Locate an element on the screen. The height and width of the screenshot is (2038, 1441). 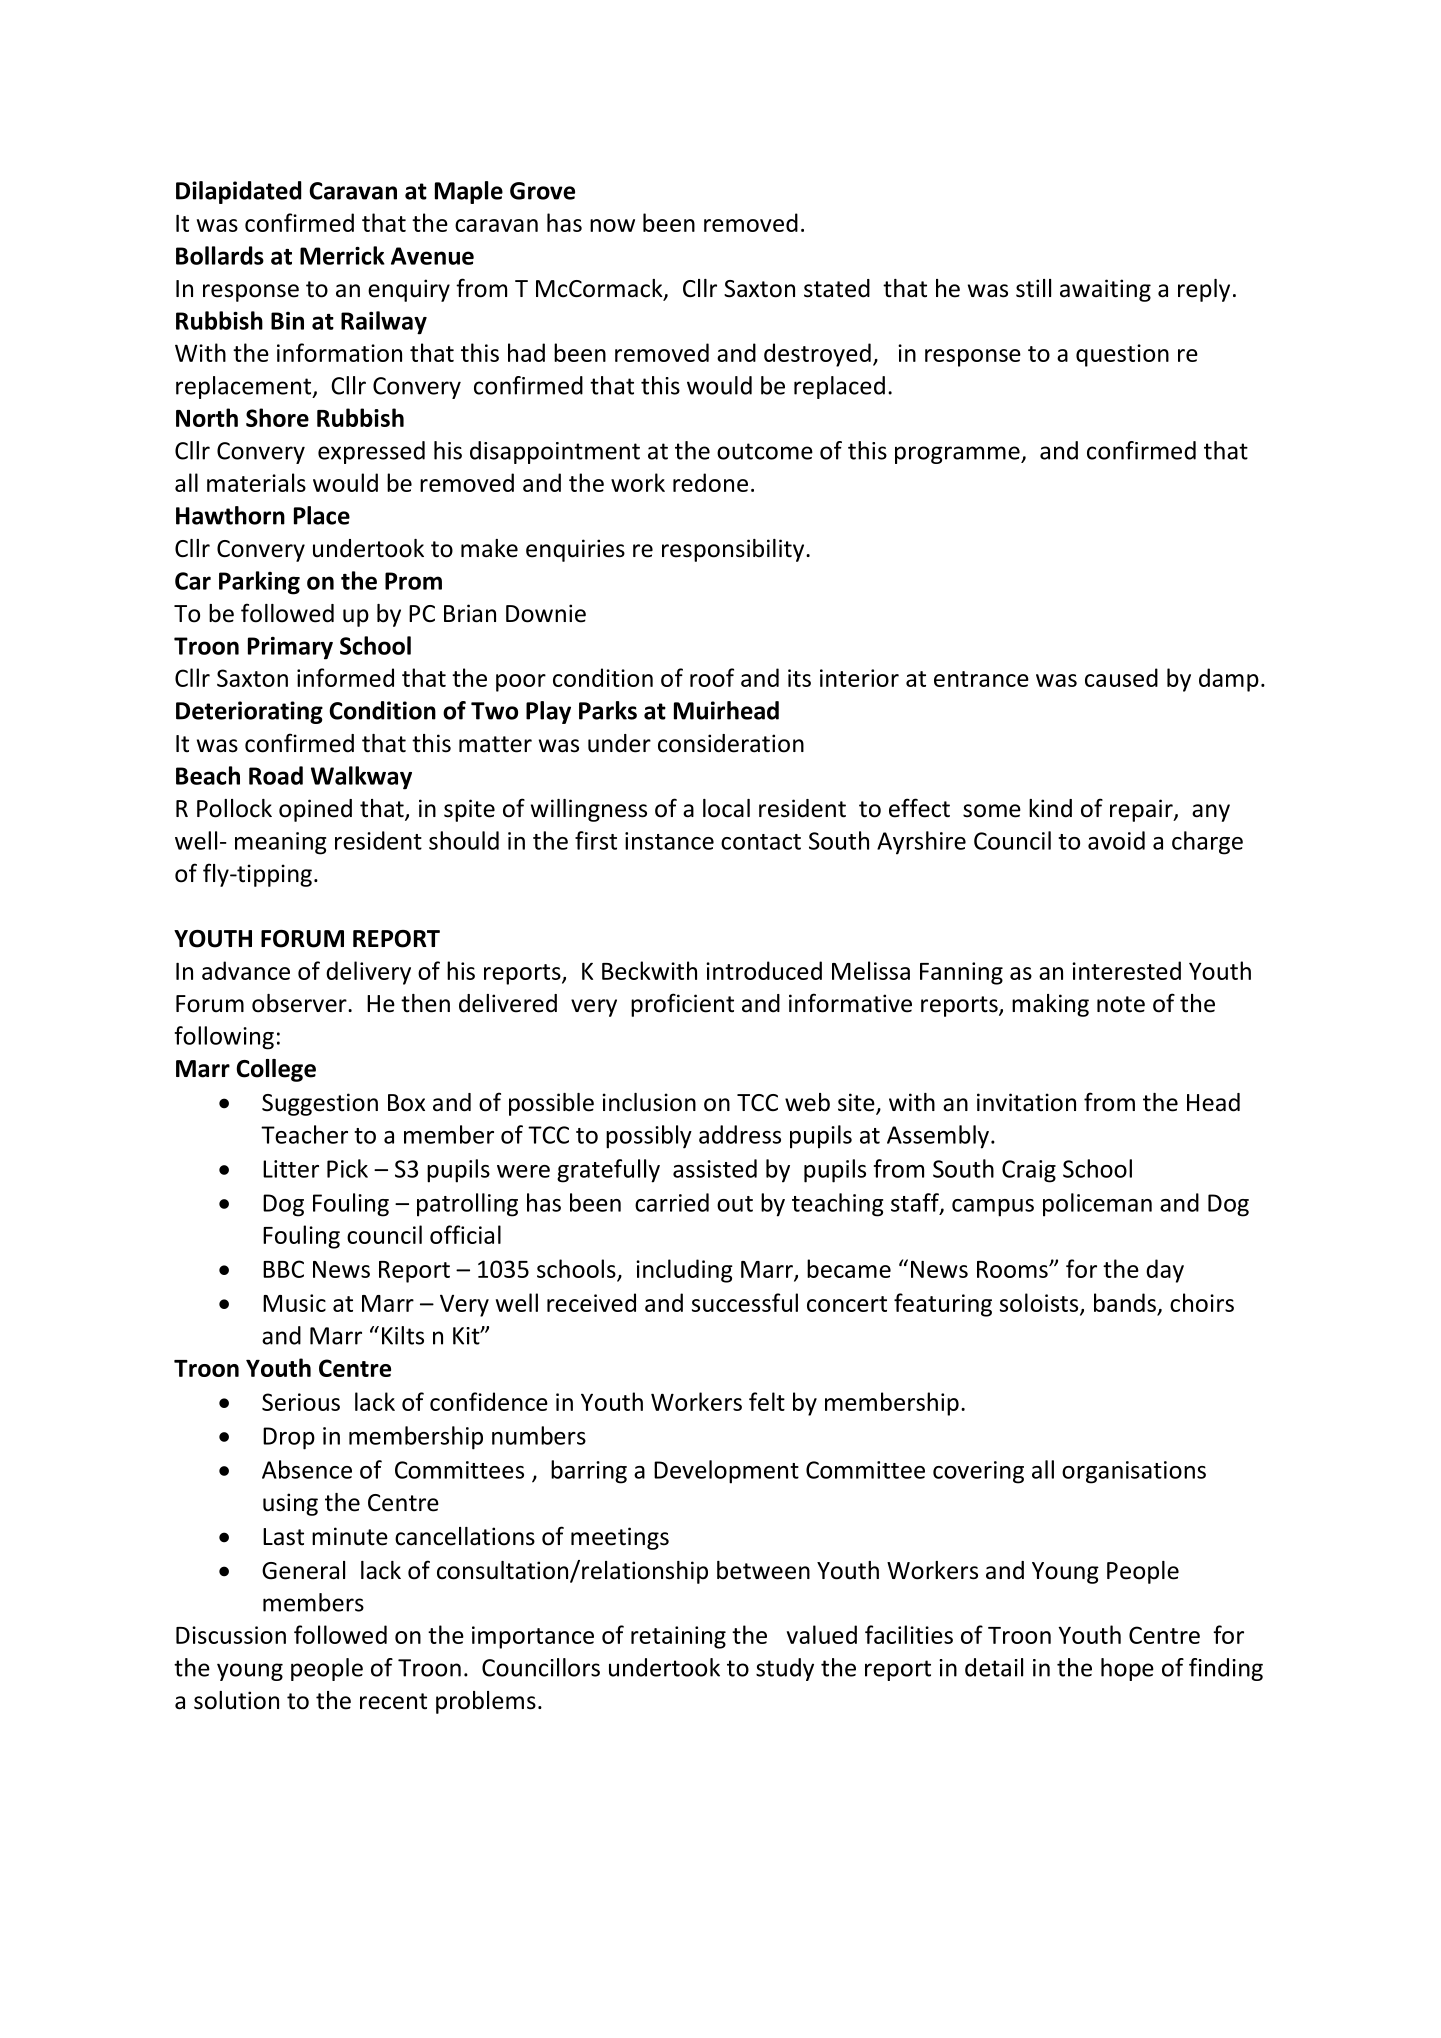
now is located at coordinates (612, 225).
